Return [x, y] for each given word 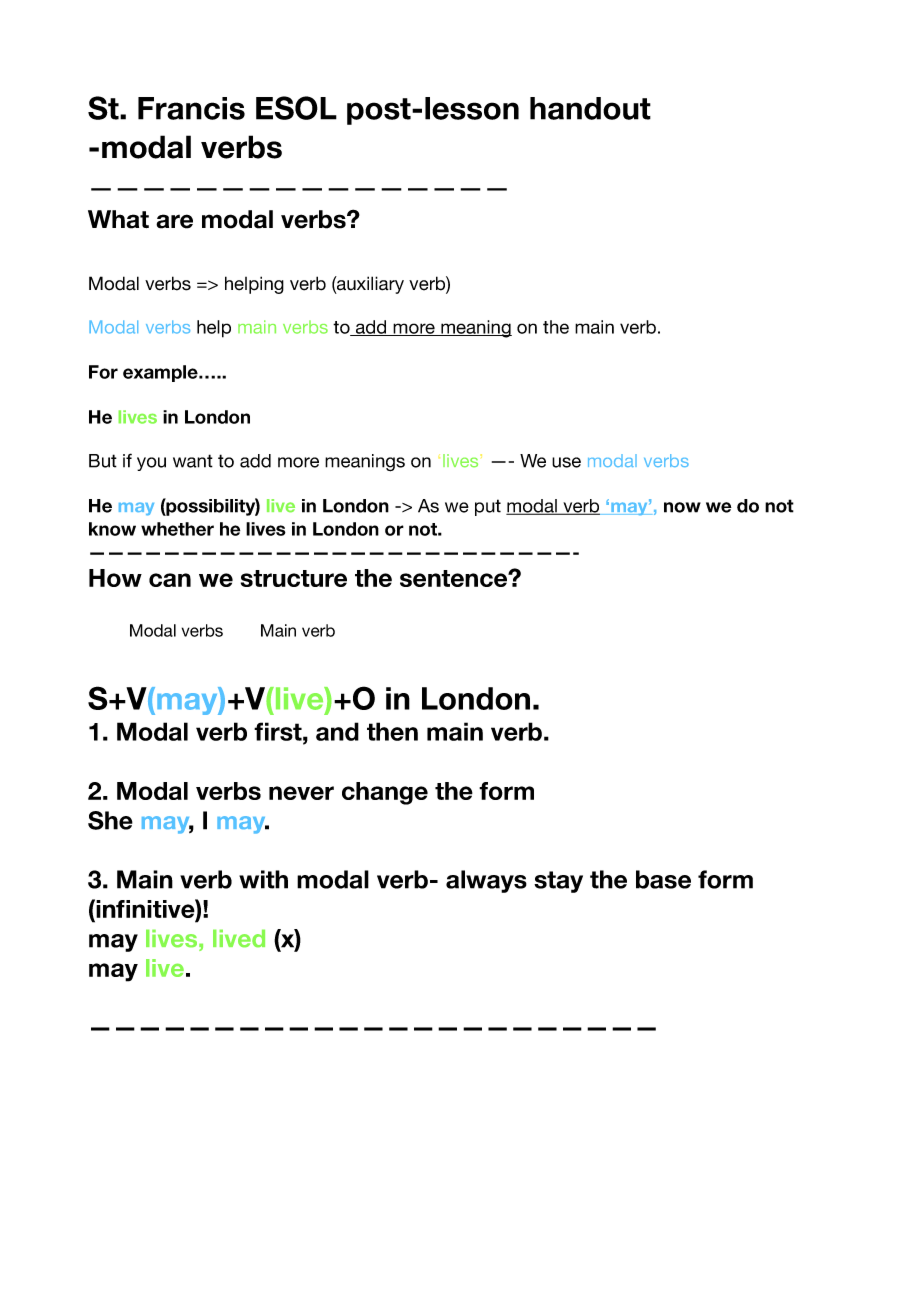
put [488, 507]
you [151, 464]
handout [590, 108]
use [566, 462]
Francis [191, 108]
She [110, 820]
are [174, 221]
